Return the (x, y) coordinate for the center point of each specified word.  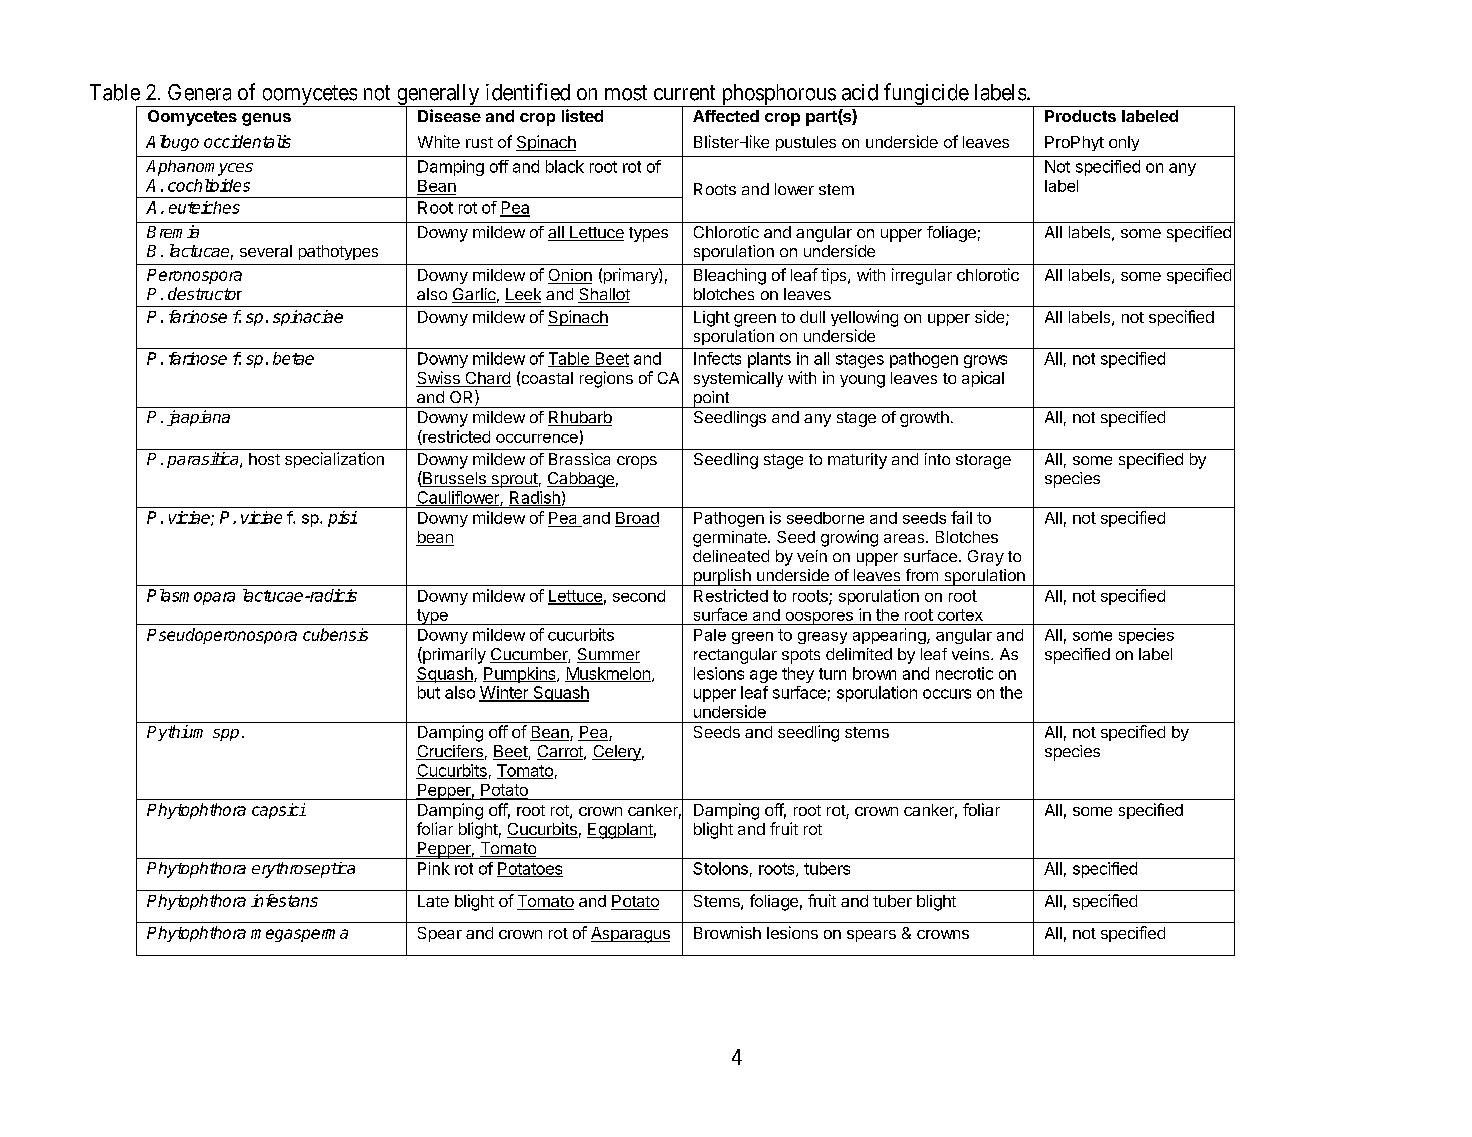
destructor (205, 293)
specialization (334, 460)
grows (985, 361)
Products (1080, 116)
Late (433, 901)
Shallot (604, 295)
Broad (637, 519)
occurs (947, 694)
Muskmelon (608, 674)
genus (266, 119)
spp (226, 735)
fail (961, 517)
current (684, 93)
